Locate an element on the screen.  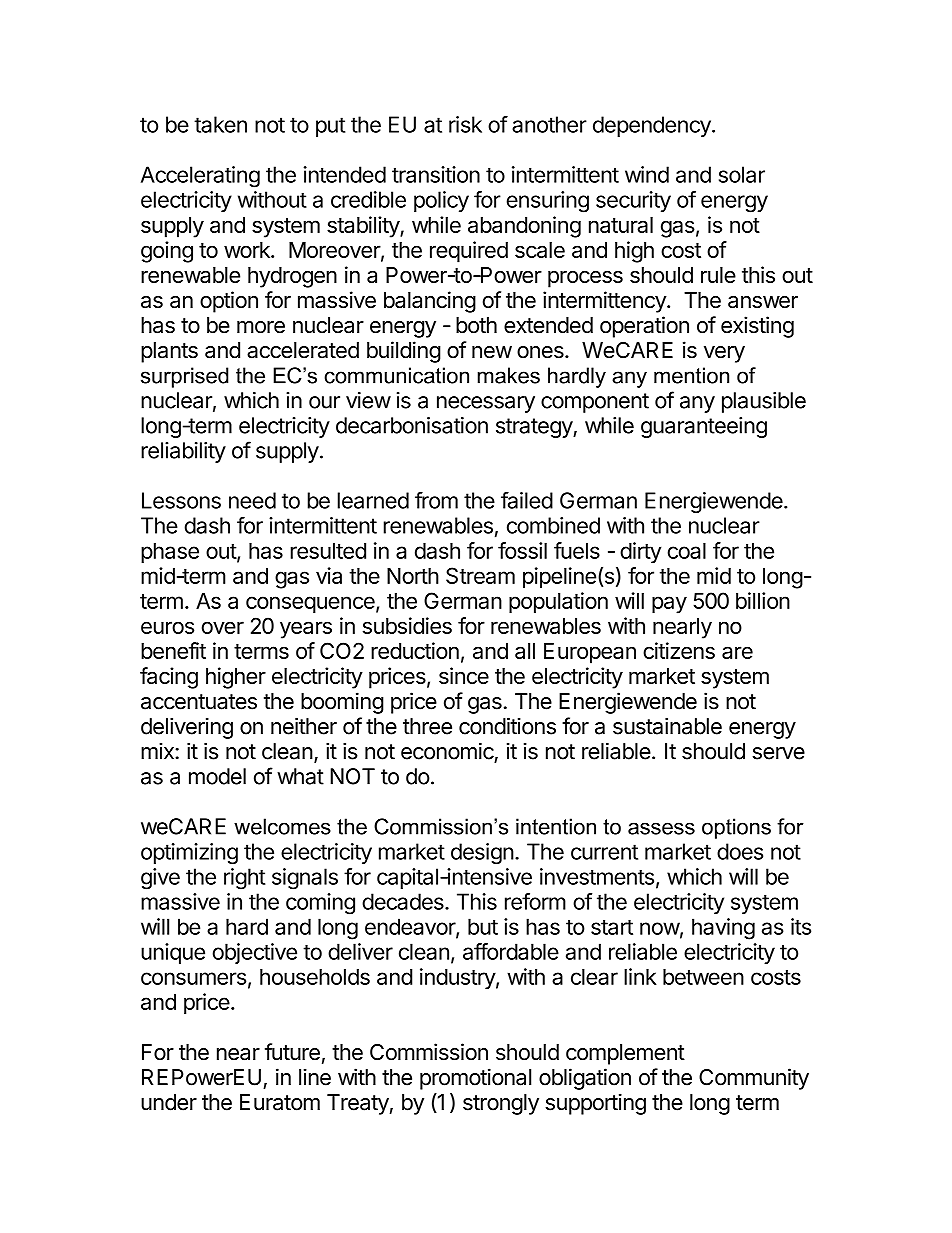
economic is located at coordinates (447, 751).
